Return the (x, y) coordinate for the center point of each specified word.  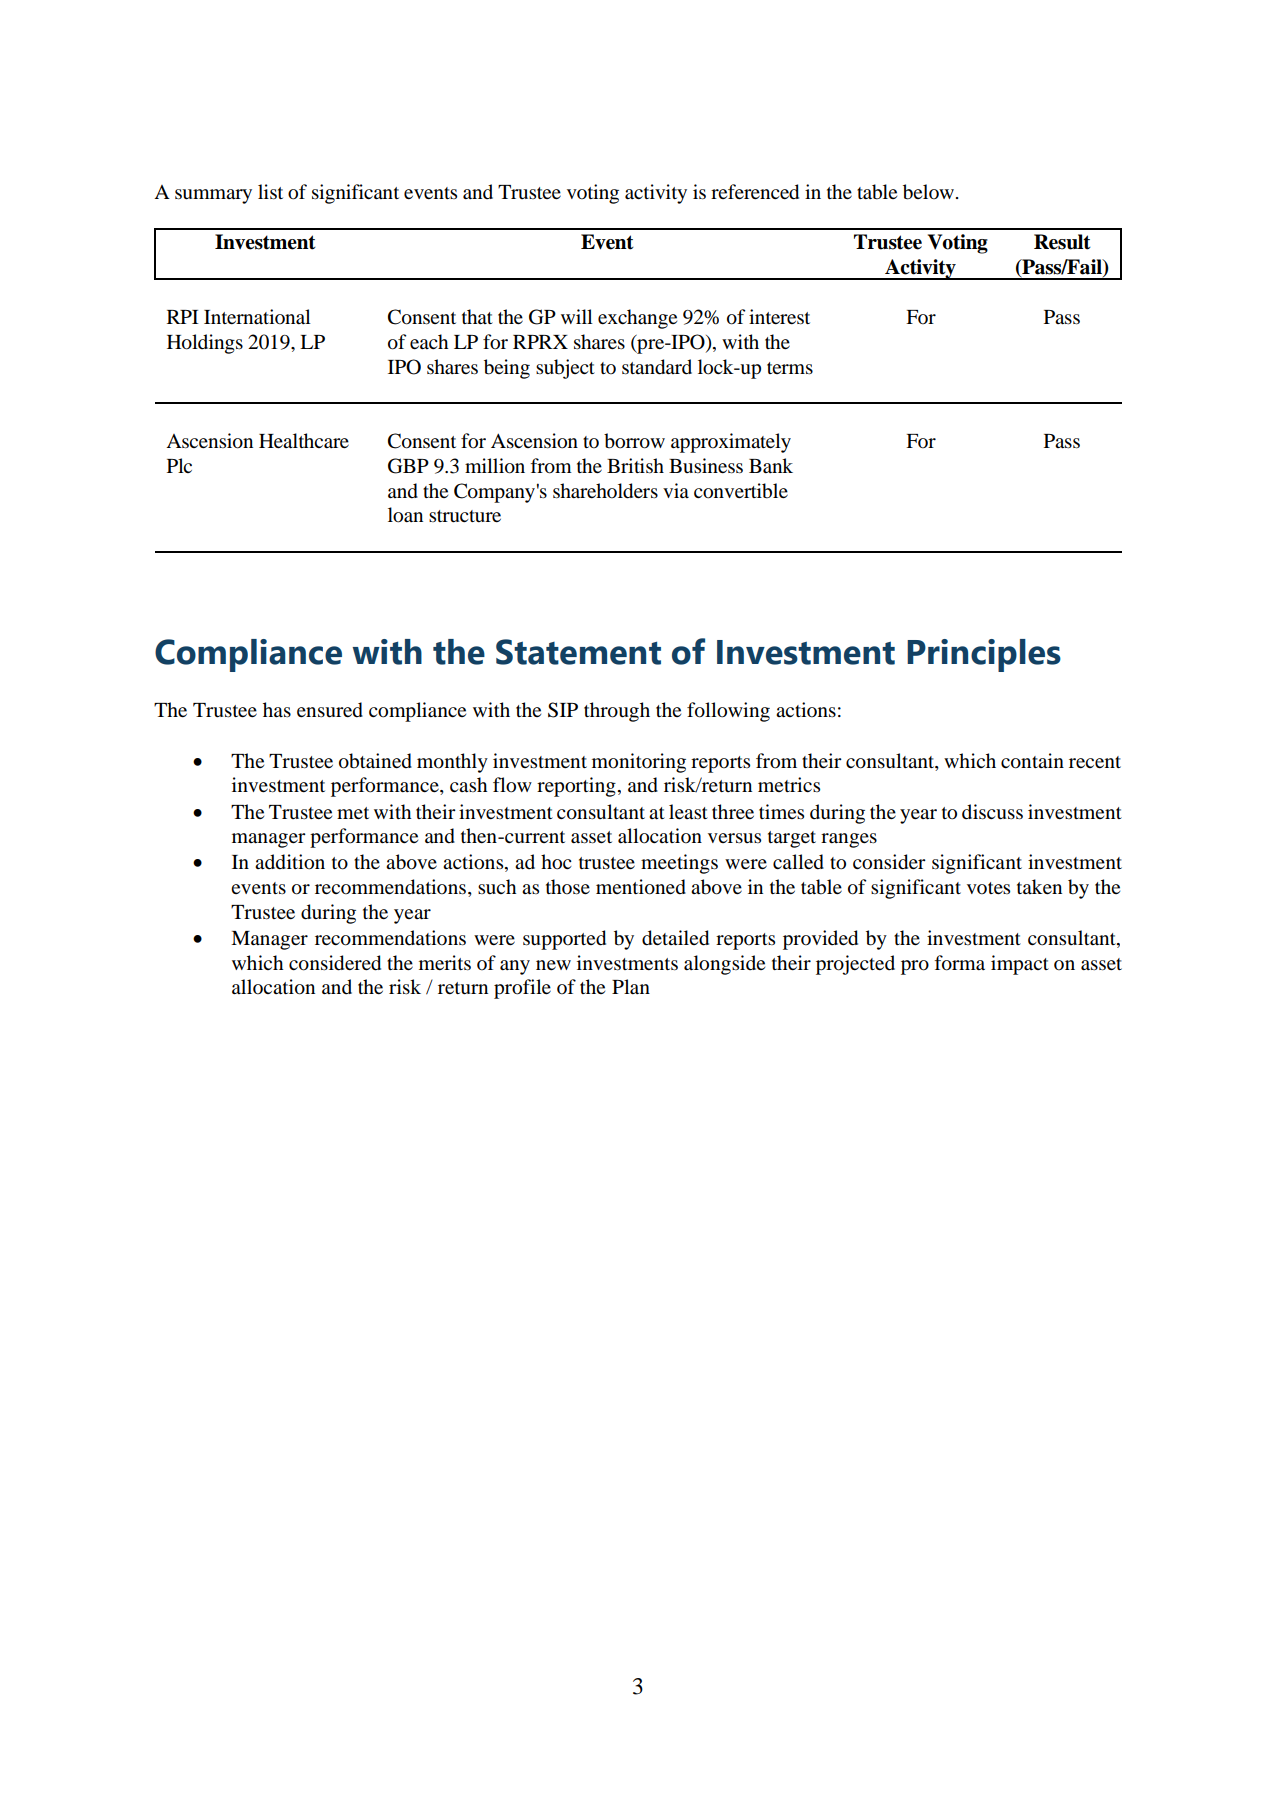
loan (405, 515)
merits (445, 963)
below (930, 192)
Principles (984, 655)
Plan (631, 986)
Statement (578, 652)
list (270, 192)
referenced (755, 192)
